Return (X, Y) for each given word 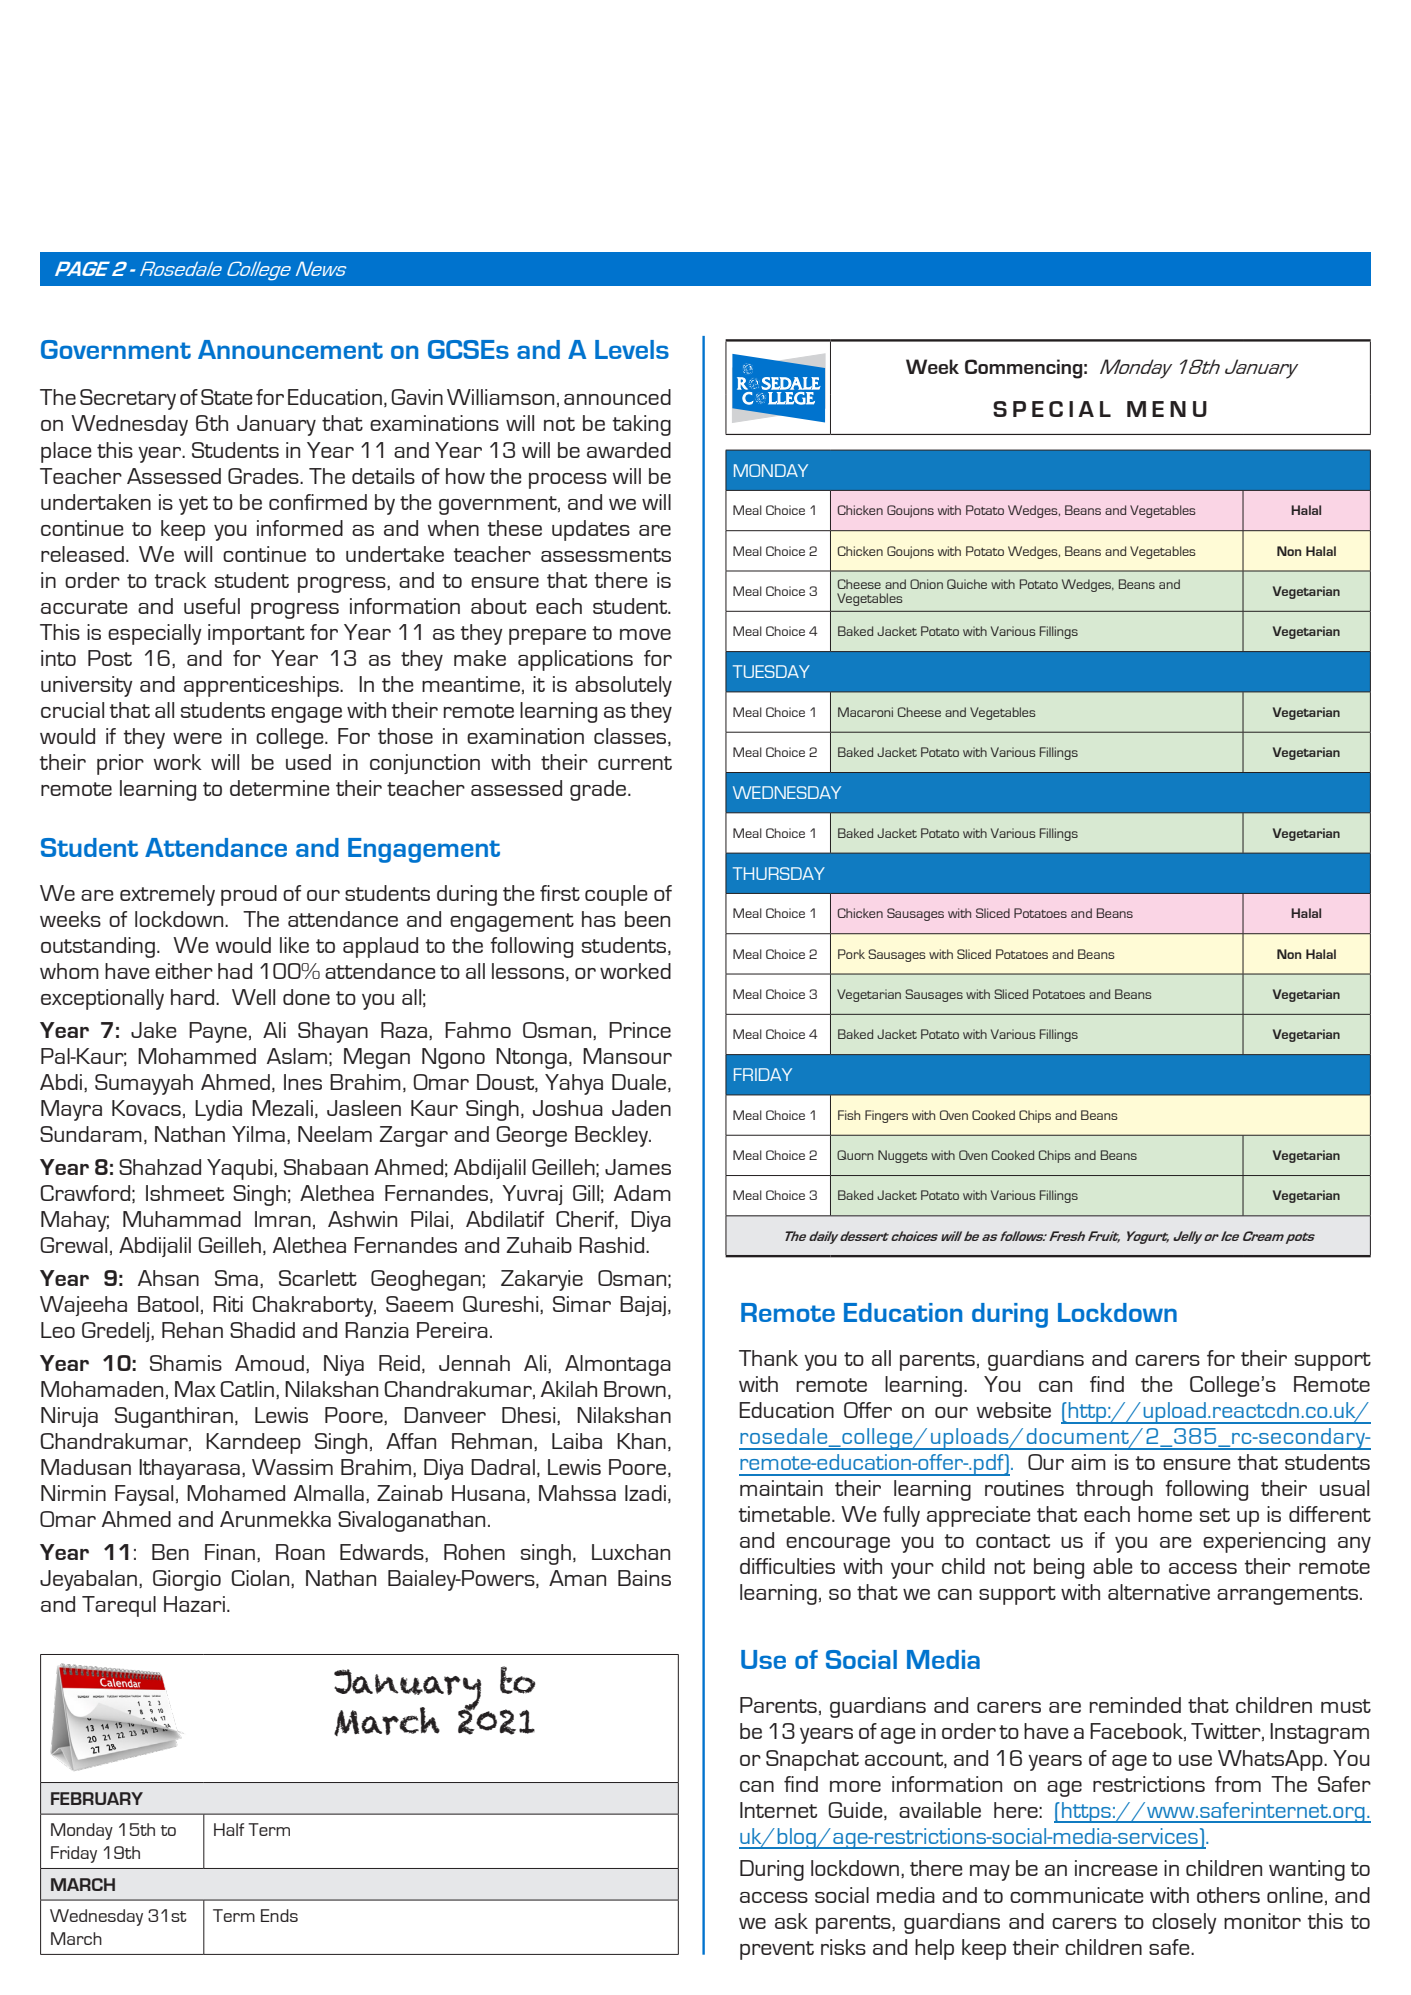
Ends (279, 1915)
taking (641, 425)
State (227, 397)
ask (791, 1921)
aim (1088, 1462)
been (647, 919)
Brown (635, 1389)
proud (249, 895)
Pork (851, 954)
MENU (1167, 409)
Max (195, 1389)
